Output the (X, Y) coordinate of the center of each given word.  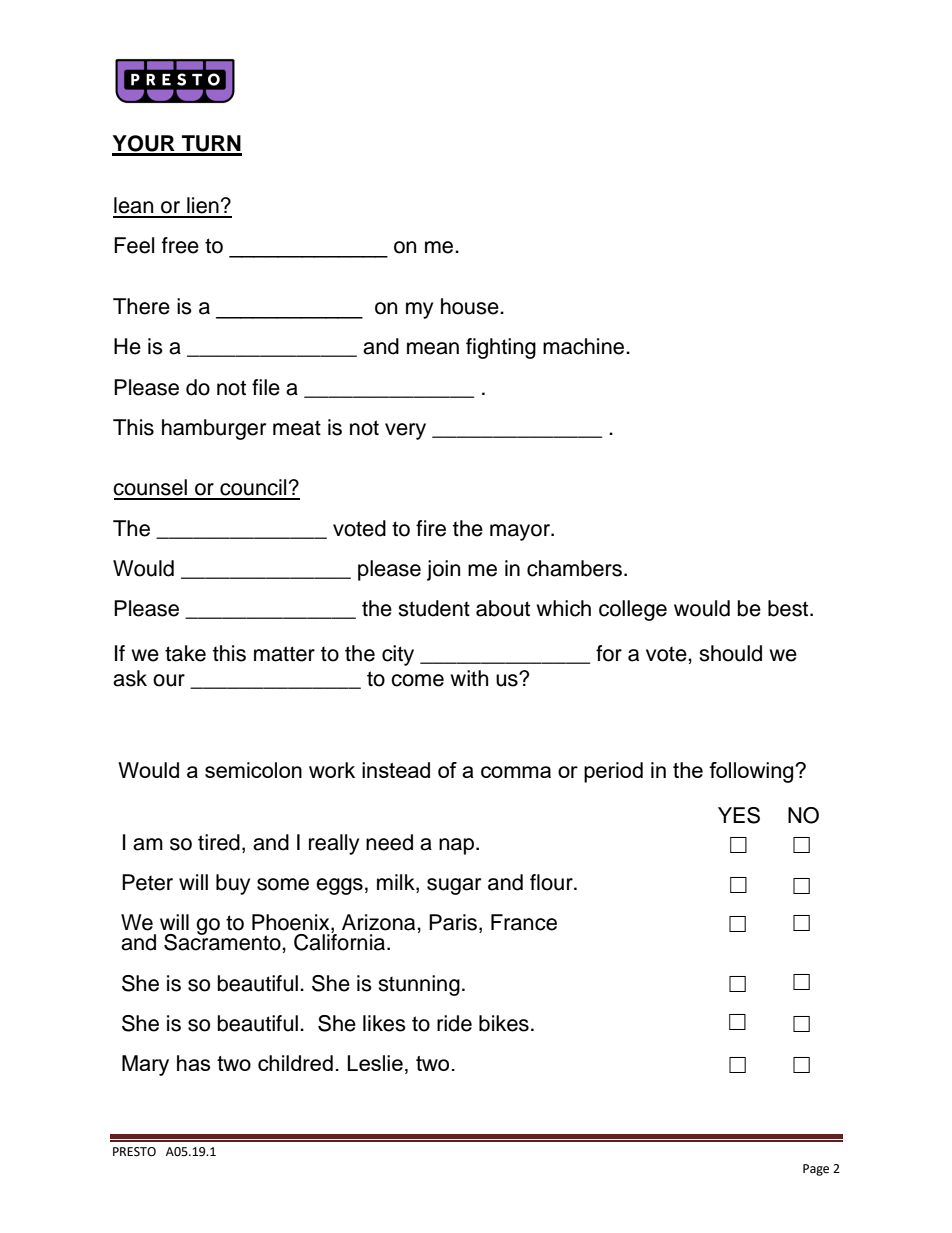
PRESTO (134, 1152)
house (471, 306)
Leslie (375, 1063)
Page (816, 1170)
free (180, 245)
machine (585, 346)
